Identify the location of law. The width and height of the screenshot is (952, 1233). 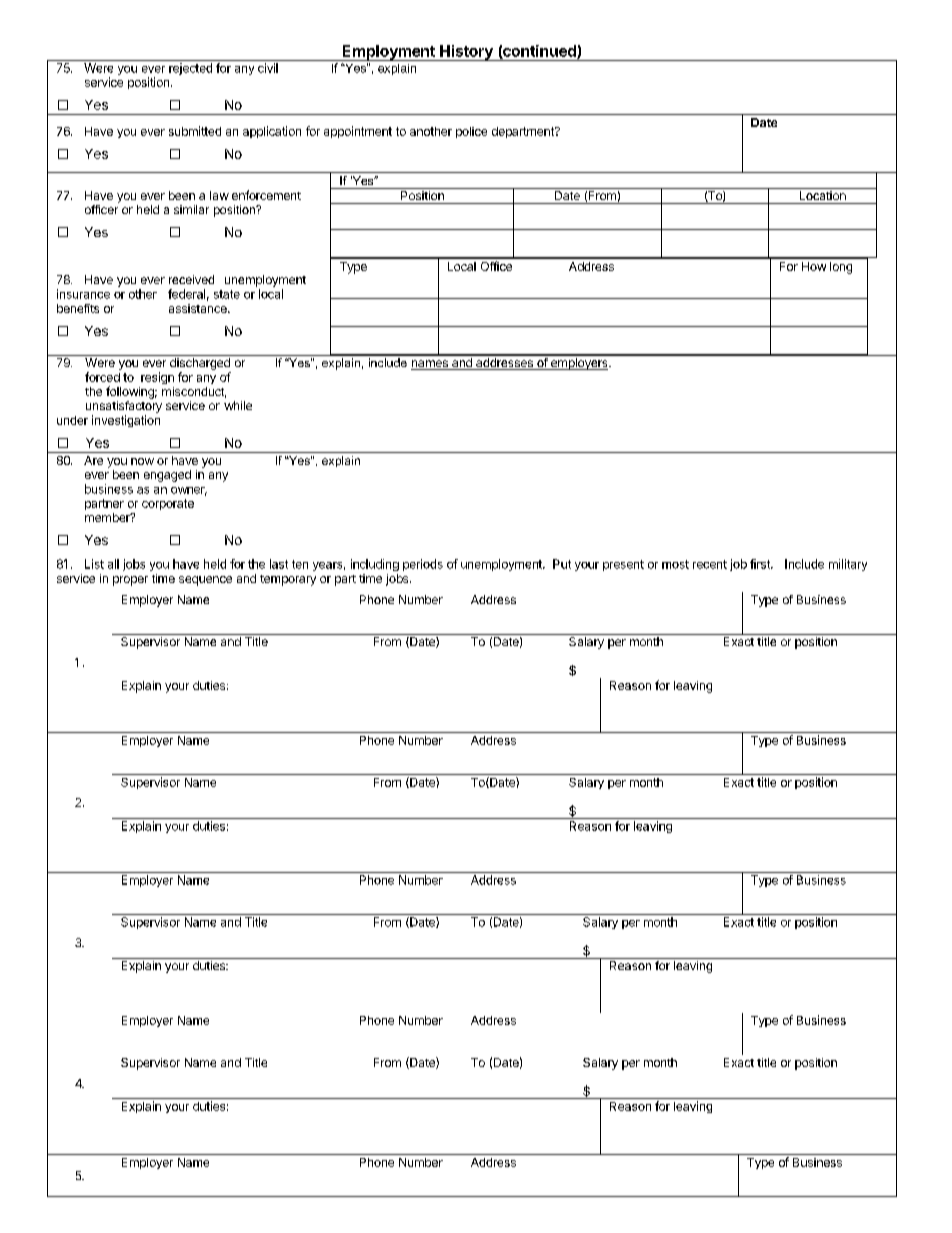
(219, 195).
